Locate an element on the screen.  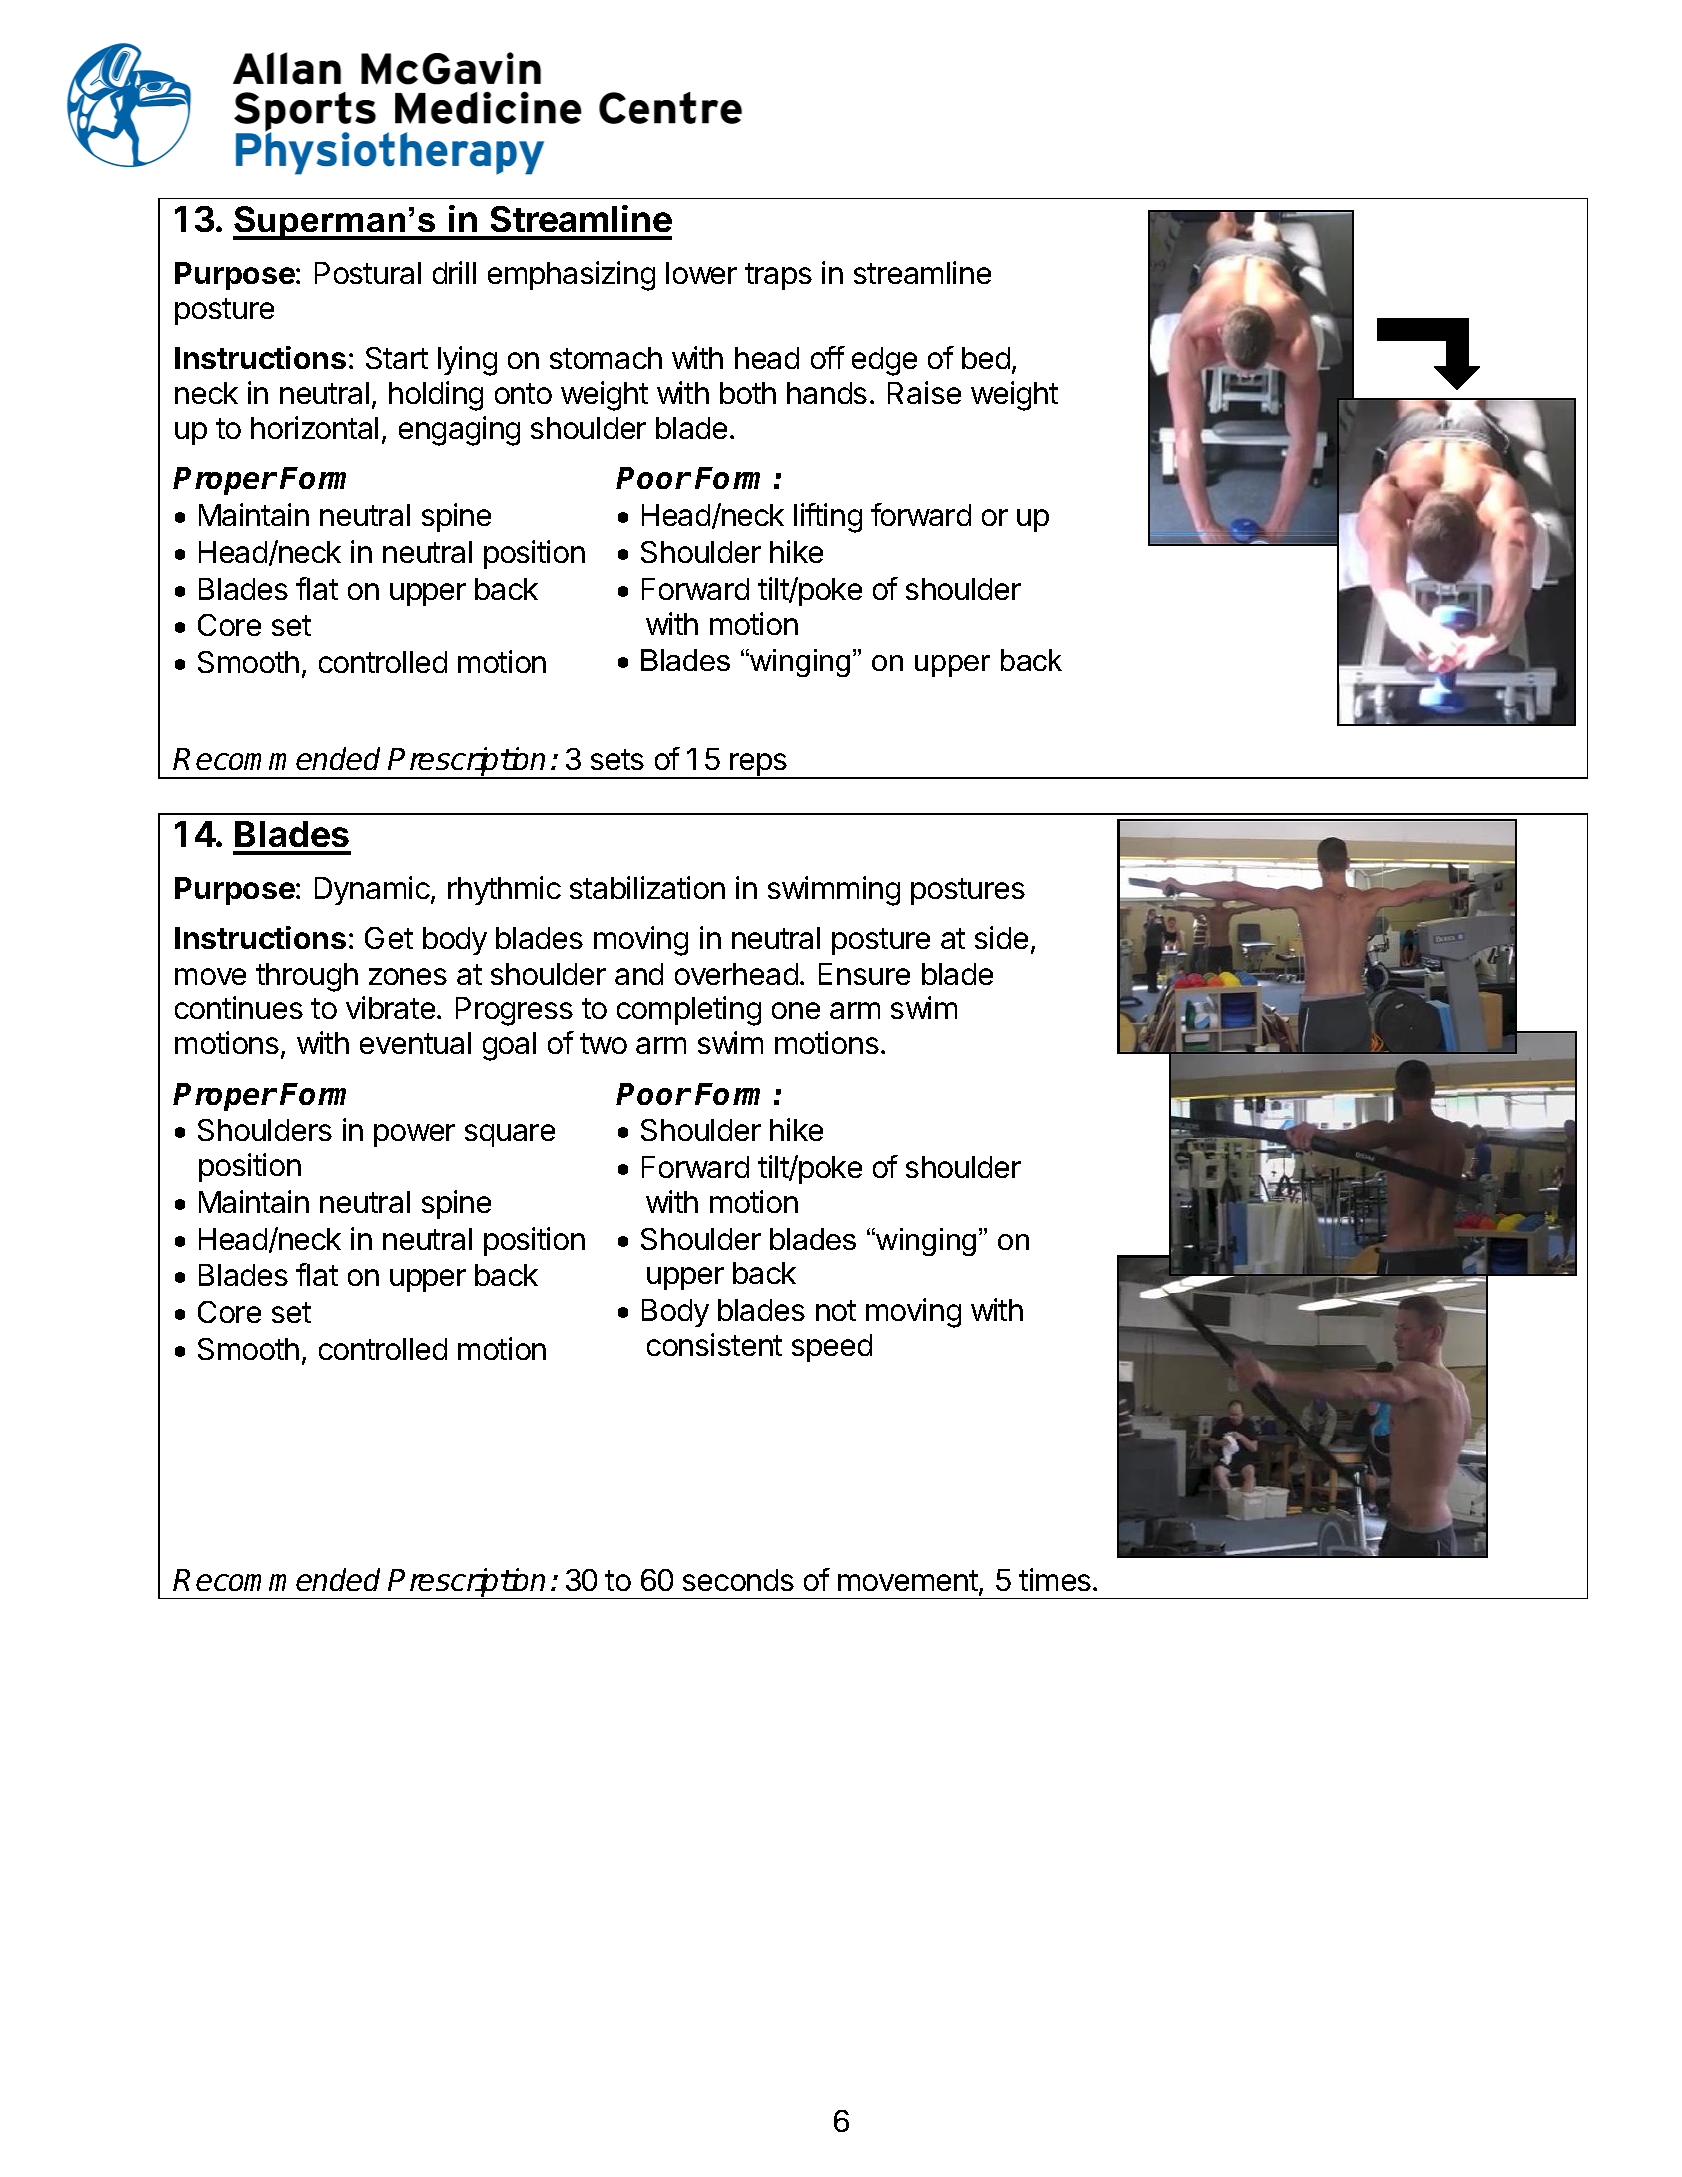
bed is located at coordinates (986, 358).
